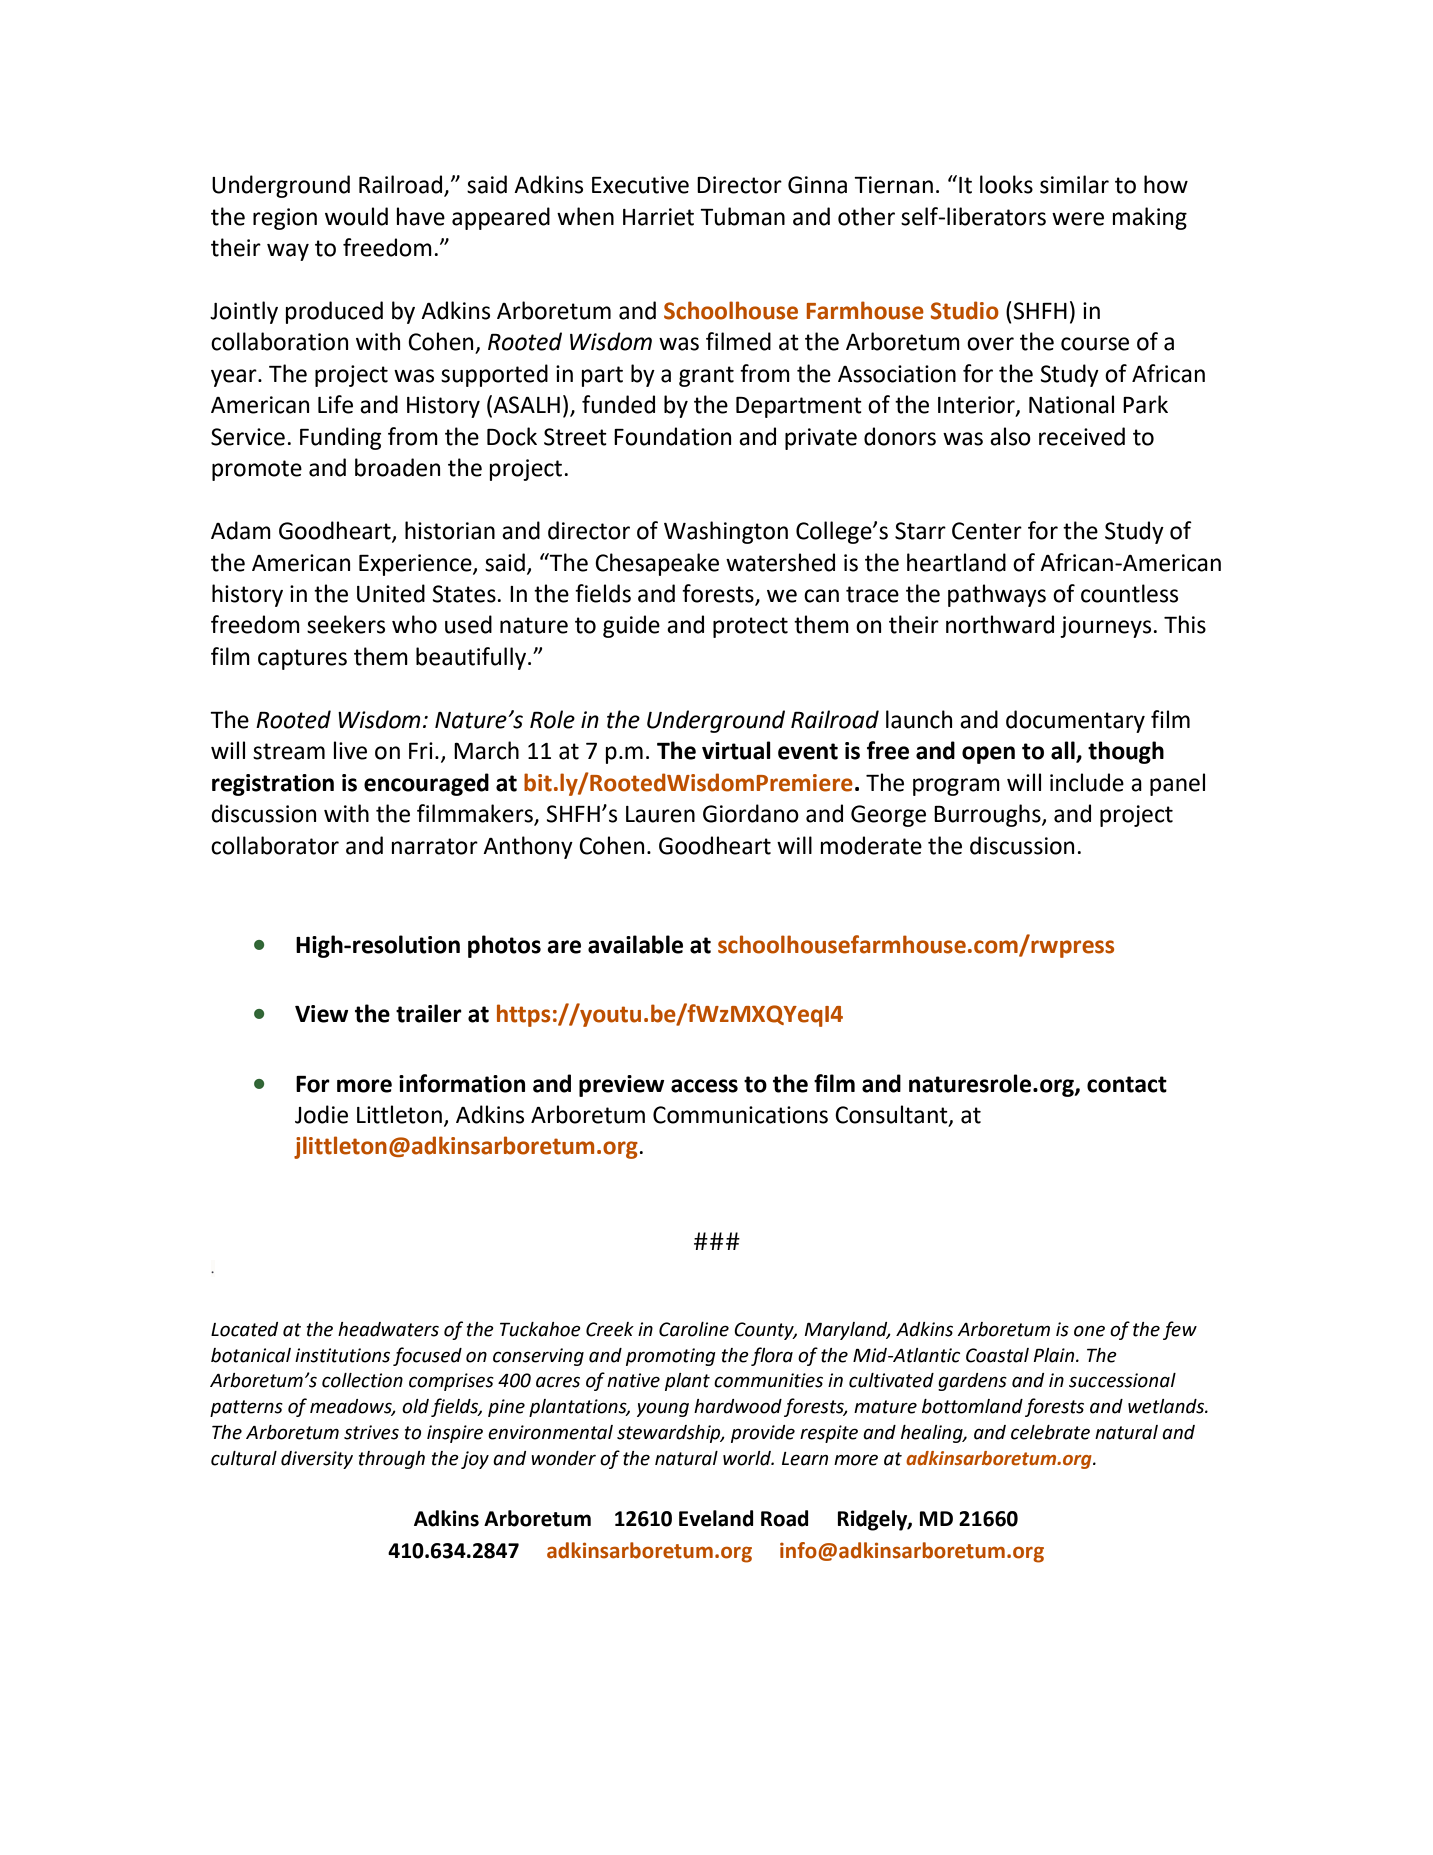 This page has height=1855, width=1433. Describe the element at coordinates (738, 1406) in the page. I see `hardwood` at that location.
